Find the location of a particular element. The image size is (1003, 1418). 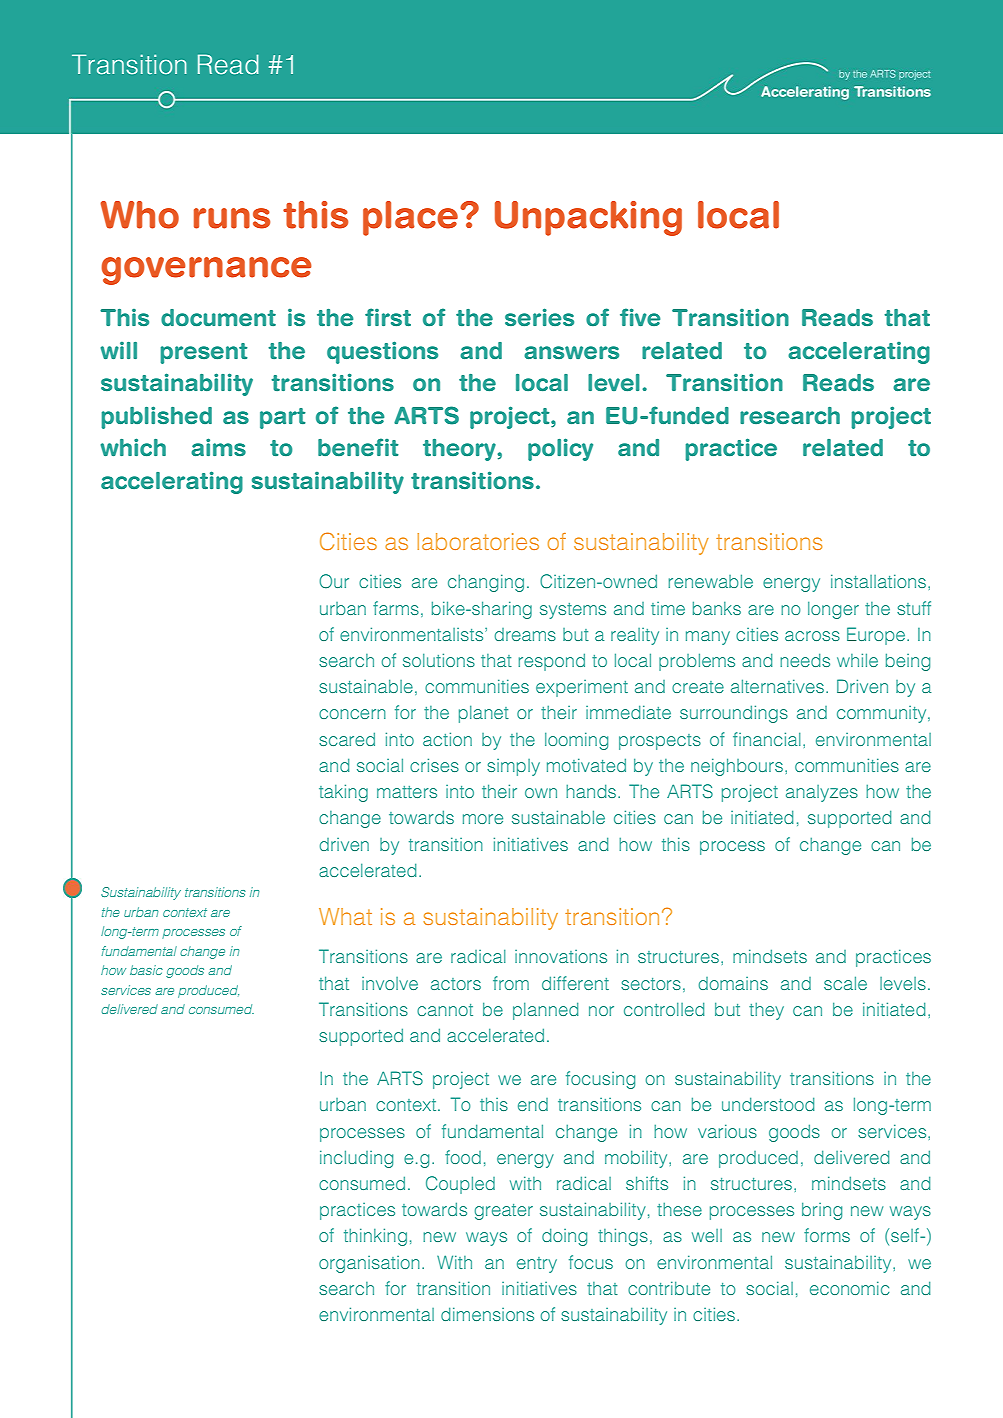

five is located at coordinates (640, 317).
